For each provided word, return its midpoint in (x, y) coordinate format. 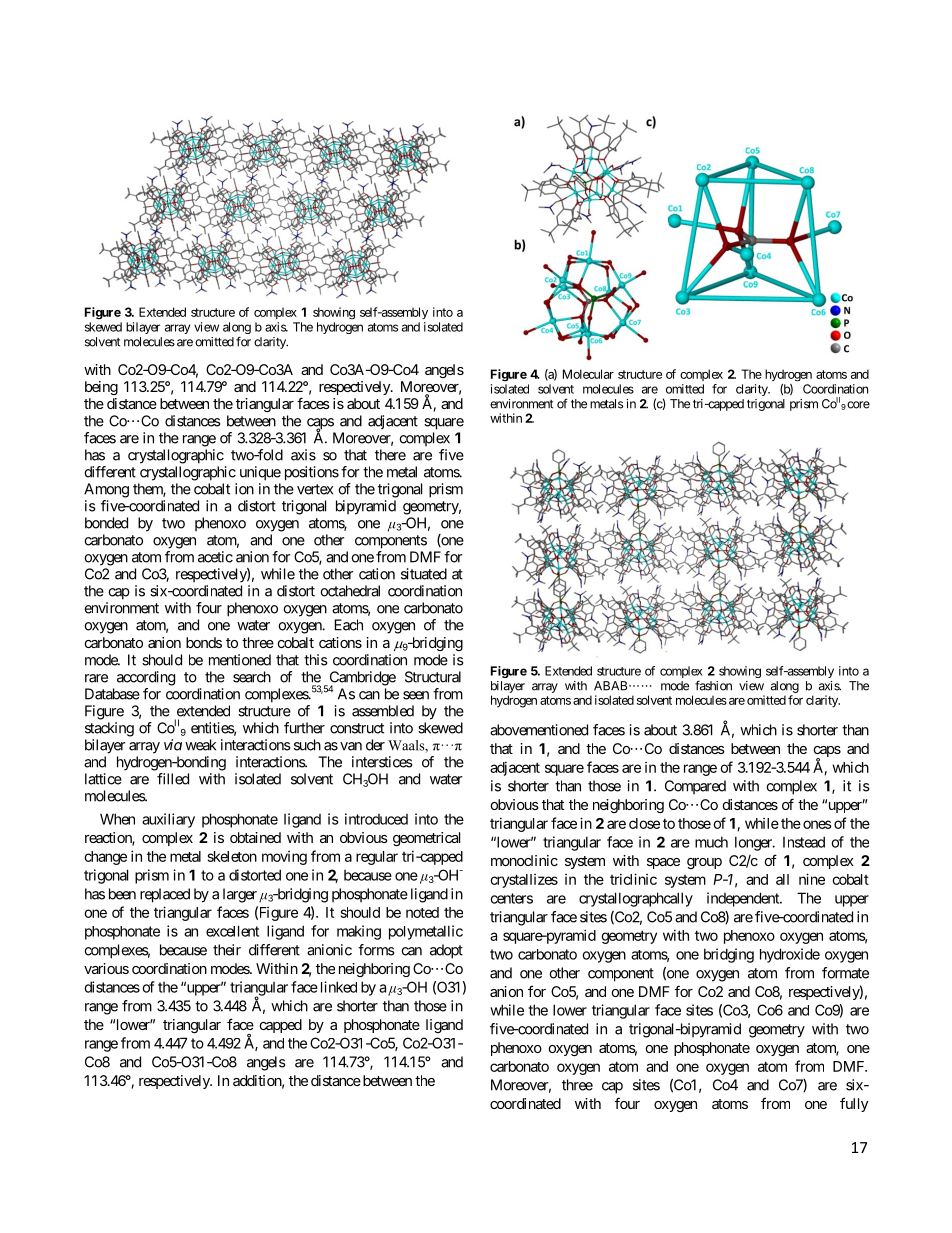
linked (339, 987)
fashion (713, 685)
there (390, 455)
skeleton (232, 856)
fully (854, 1104)
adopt (446, 951)
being (101, 388)
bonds (204, 642)
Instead (804, 842)
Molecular (588, 374)
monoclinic (524, 860)
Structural (433, 677)
